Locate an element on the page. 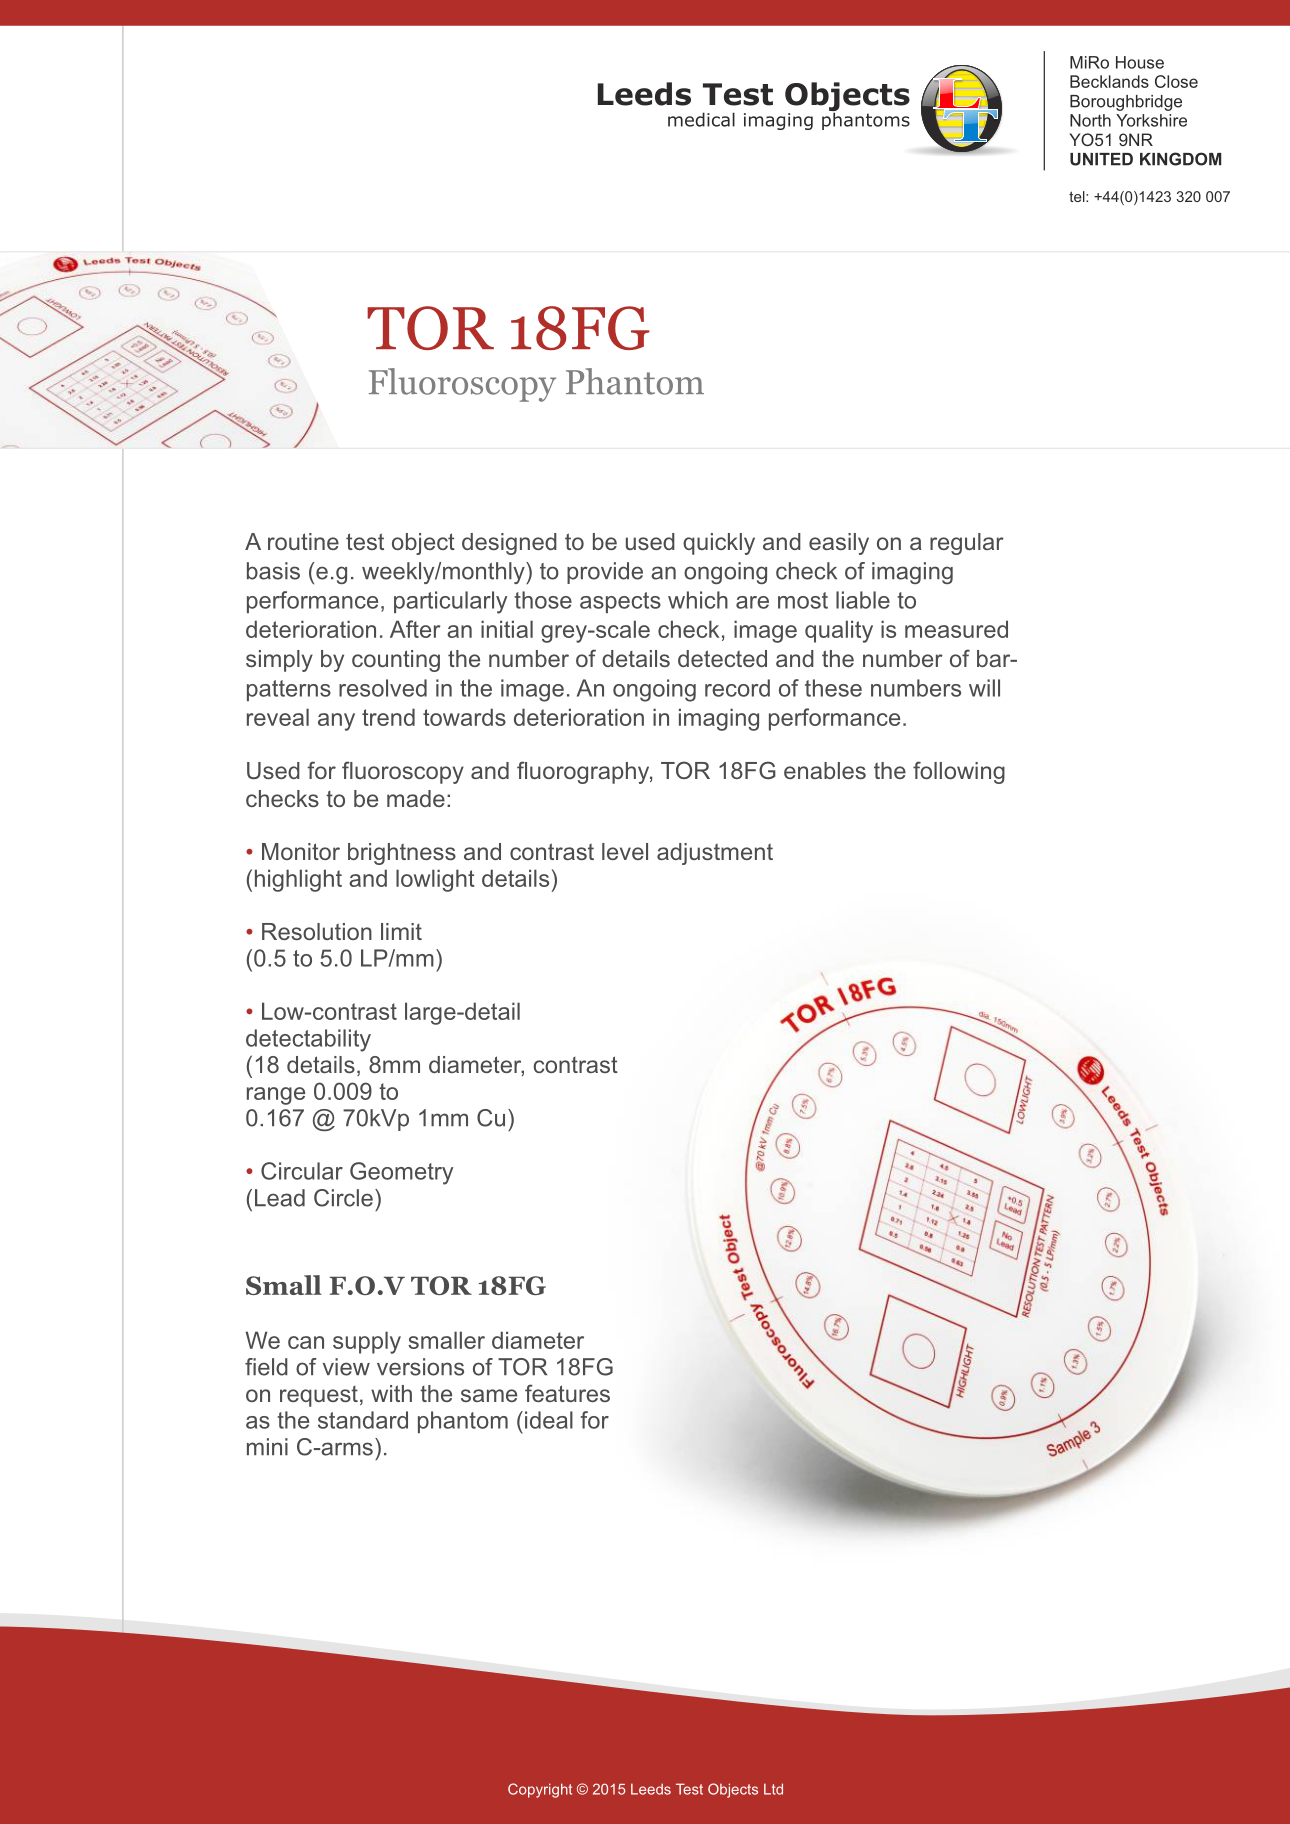 This document has height=1824, width=1290. routine is located at coordinates (303, 541).
